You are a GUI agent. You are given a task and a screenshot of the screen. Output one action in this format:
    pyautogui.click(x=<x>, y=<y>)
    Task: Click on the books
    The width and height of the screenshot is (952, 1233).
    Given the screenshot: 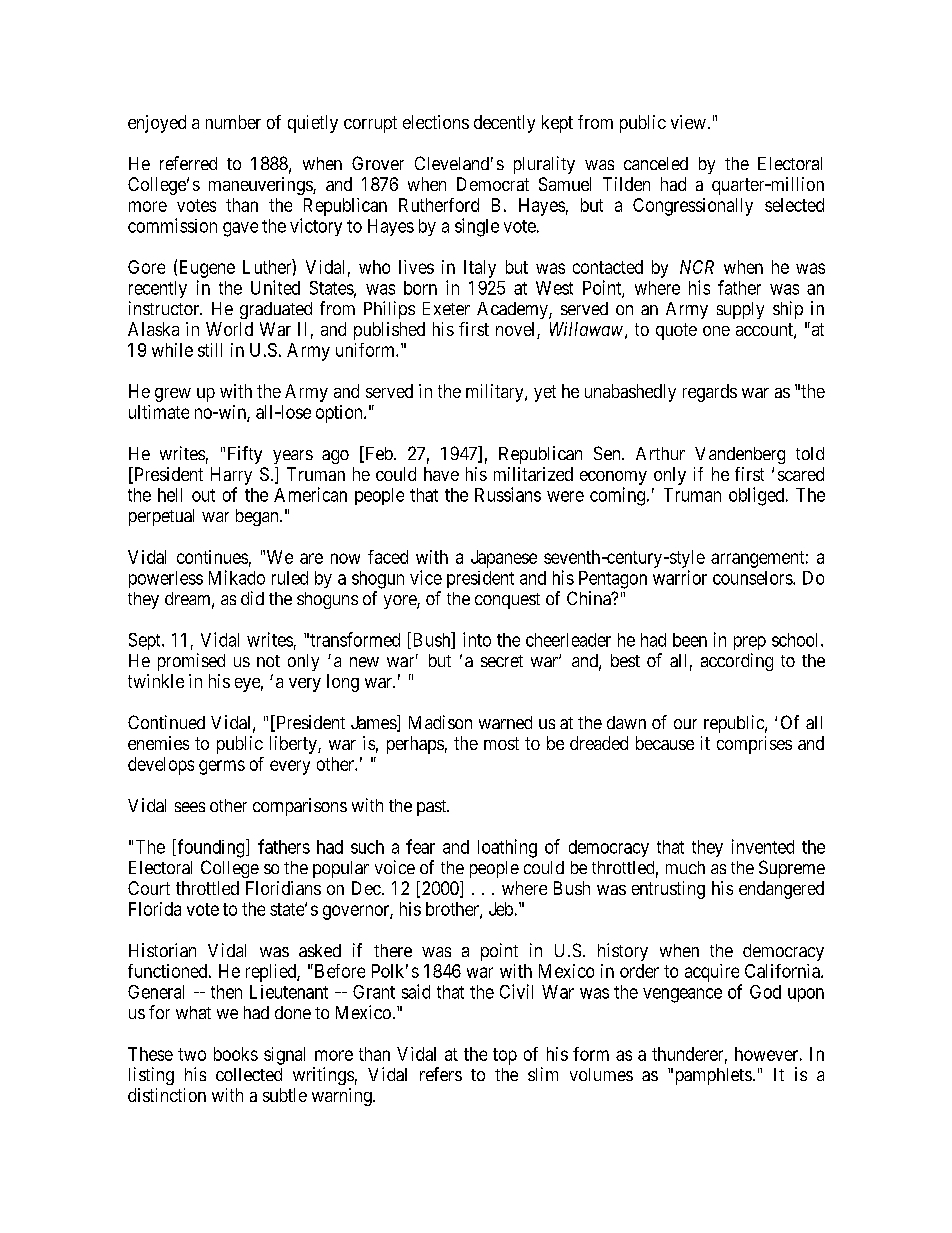 What is the action you would take?
    pyautogui.click(x=236, y=1054)
